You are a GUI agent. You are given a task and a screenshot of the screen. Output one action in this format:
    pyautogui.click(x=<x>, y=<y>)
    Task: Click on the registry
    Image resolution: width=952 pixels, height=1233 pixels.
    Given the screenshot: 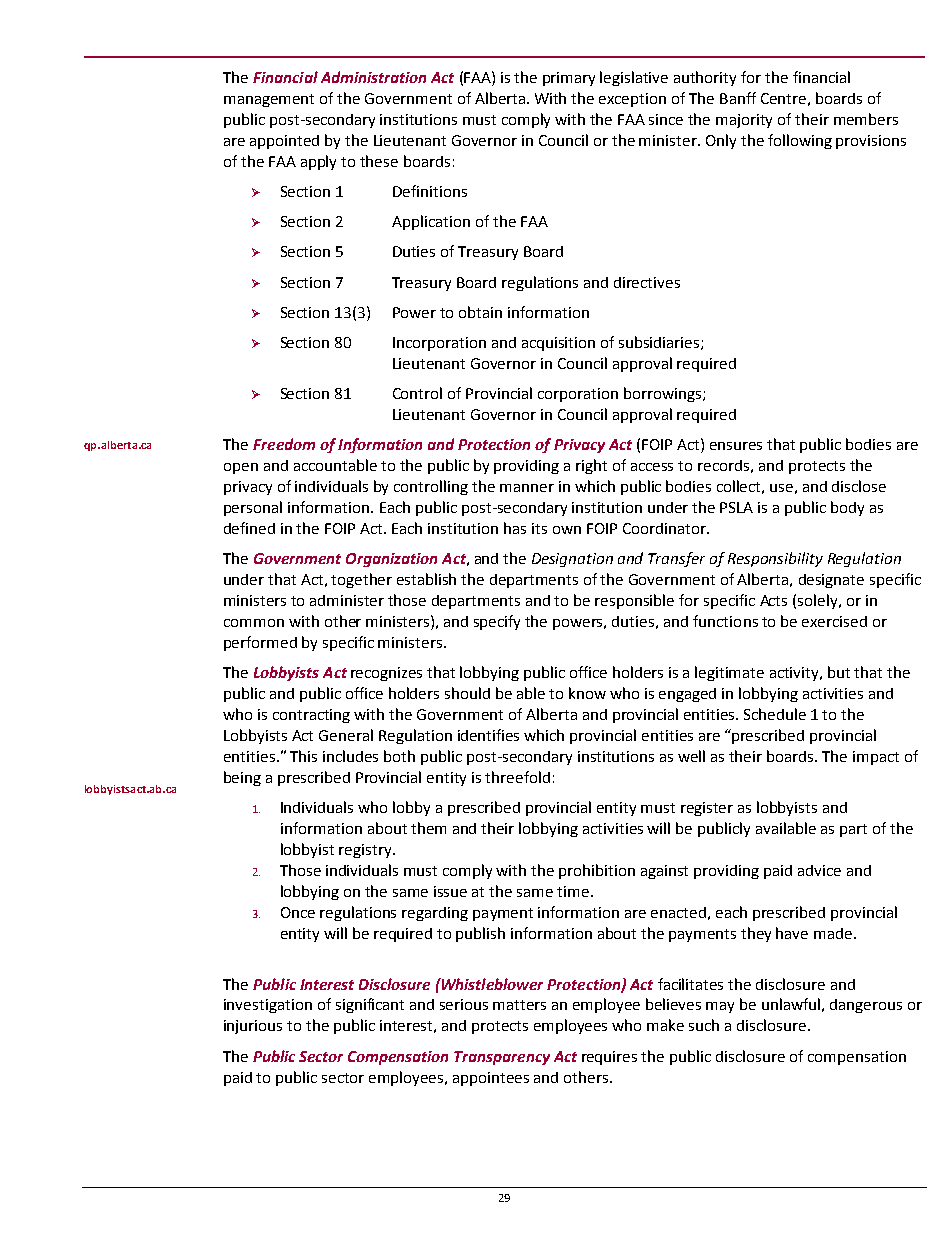 What is the action you would take?
    pyautogui.click(x=366, y=851)
